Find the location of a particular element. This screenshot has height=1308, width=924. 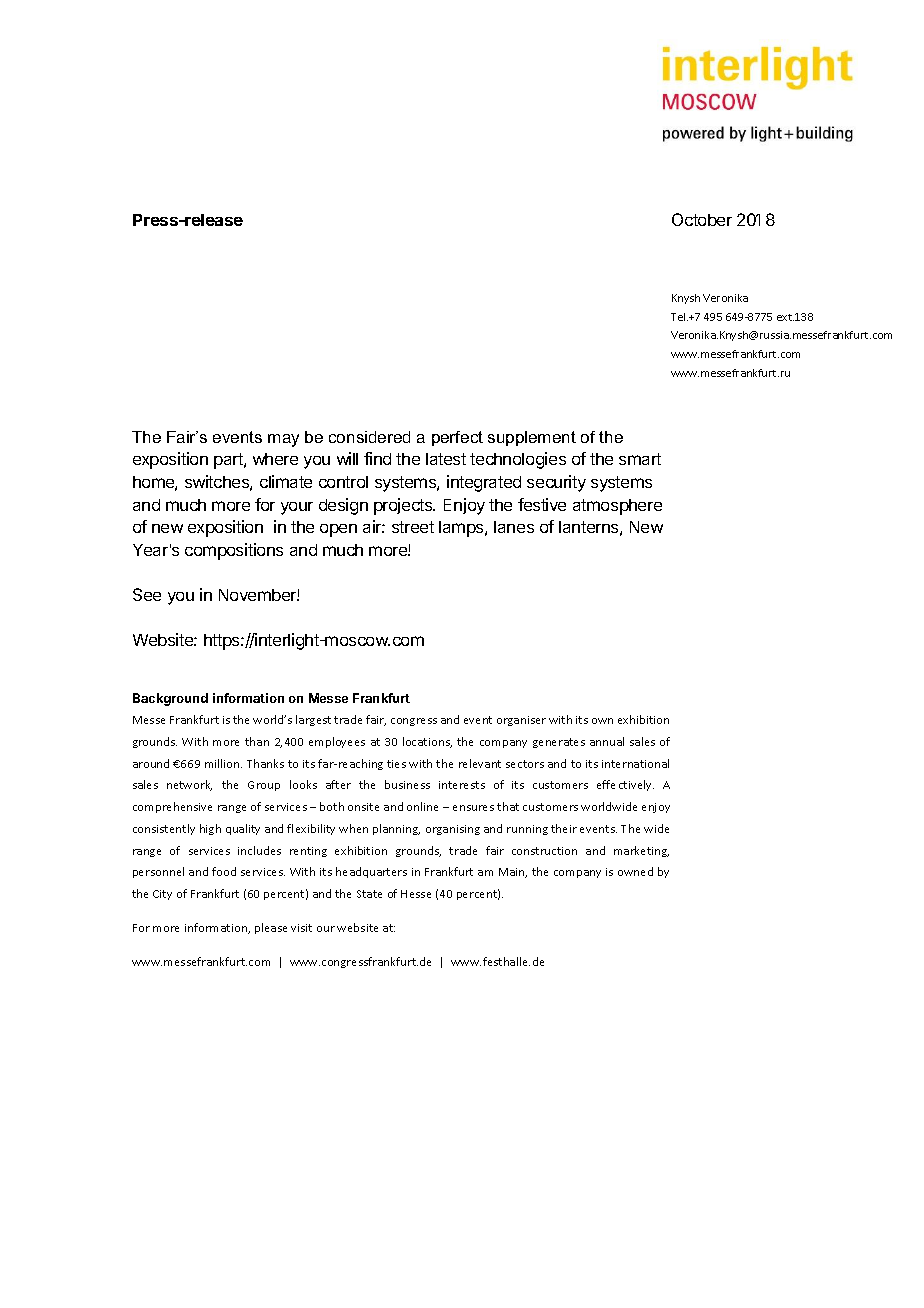

perfect is located at coordinates (457, 438).
